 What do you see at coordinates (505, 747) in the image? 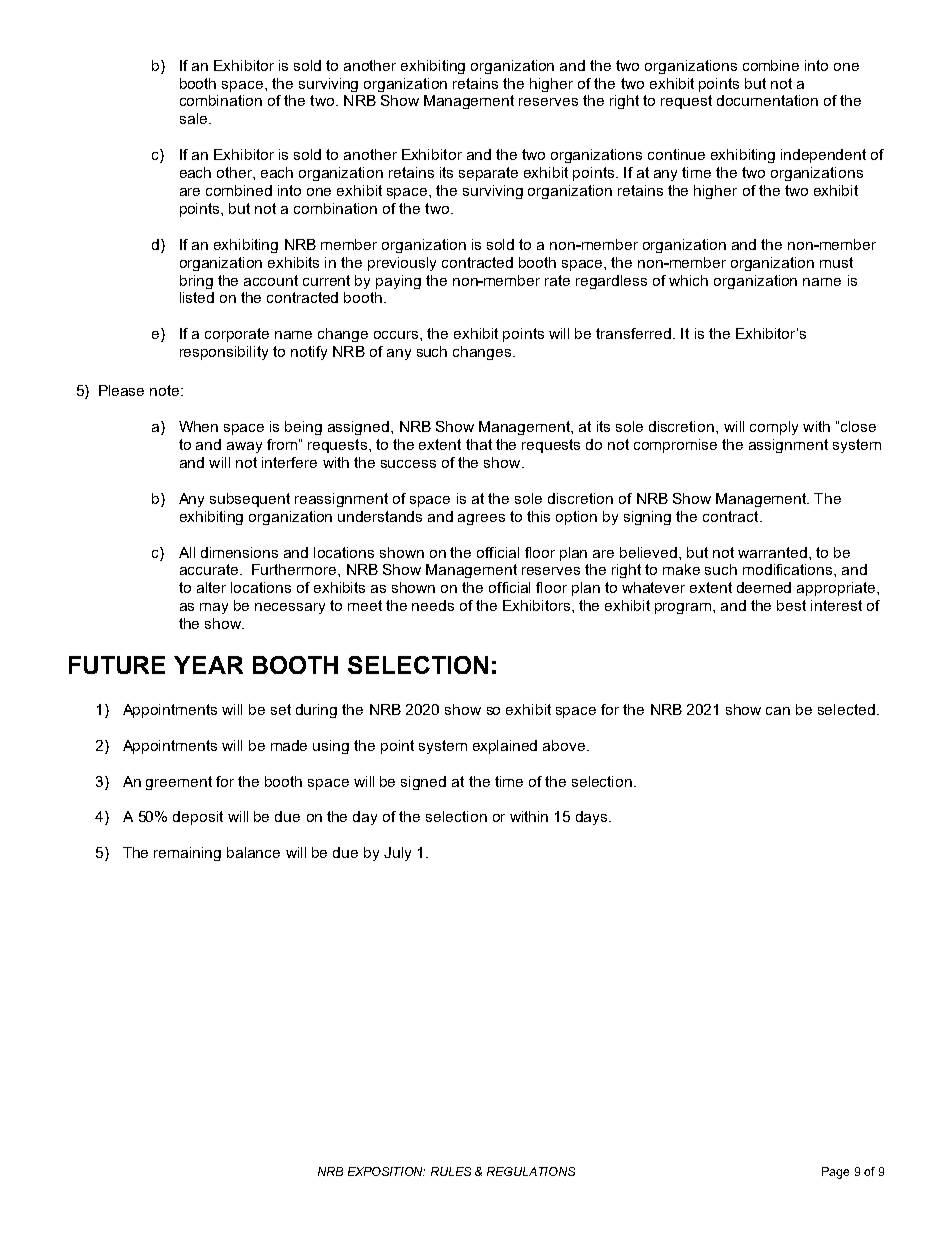
I see `explained` at bounding box center [505, 747].
